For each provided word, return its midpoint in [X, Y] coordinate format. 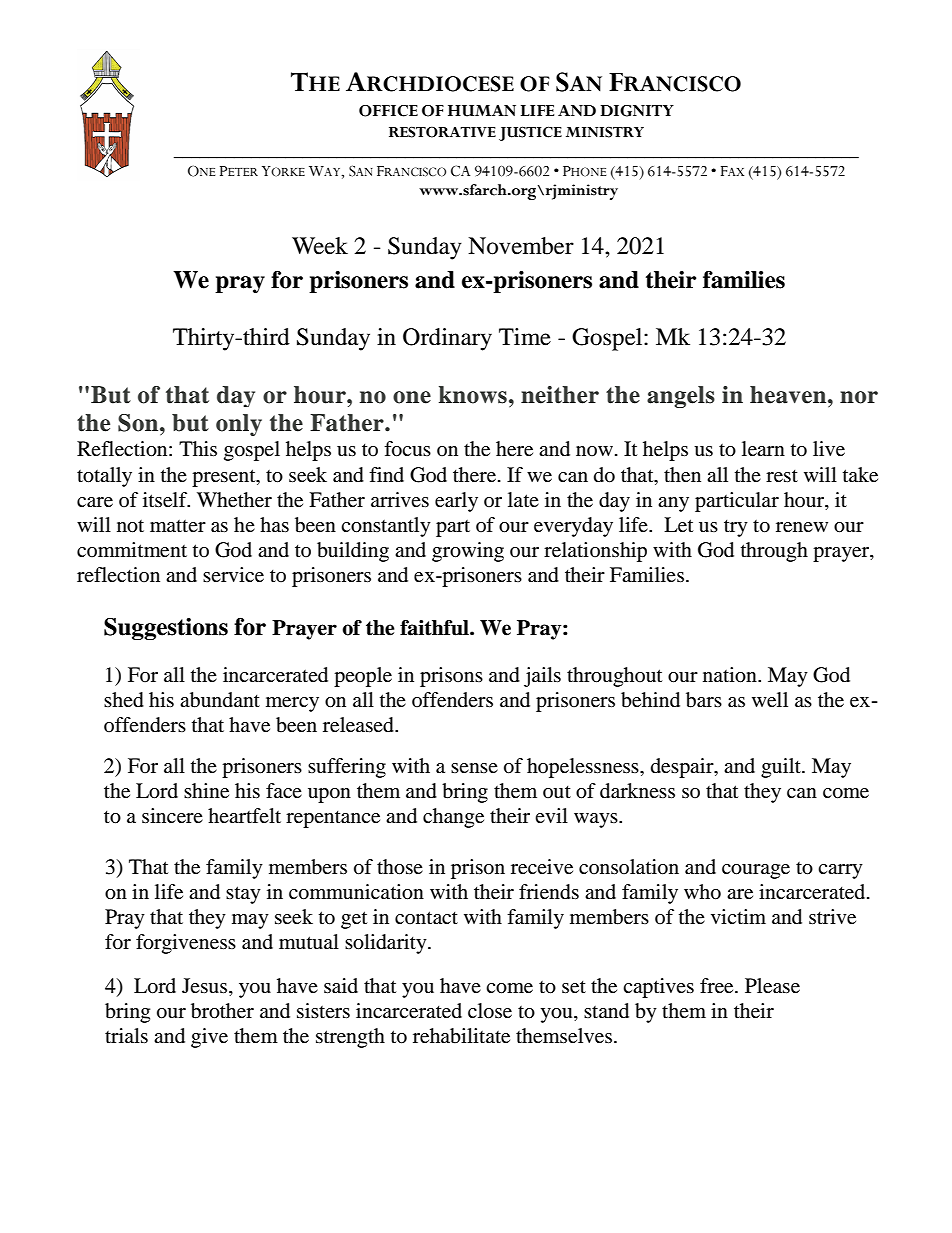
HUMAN [482, 111]
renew [802, 527]
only [239, 425]
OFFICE [388, 111]
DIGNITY [637, 111]
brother [222, 1011]
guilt [782, 768]
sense [474, 768]
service [233, 575]
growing [468, 552]
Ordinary [447, 339]
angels [681, 397]
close [490, 1011]
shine [206, 791]
